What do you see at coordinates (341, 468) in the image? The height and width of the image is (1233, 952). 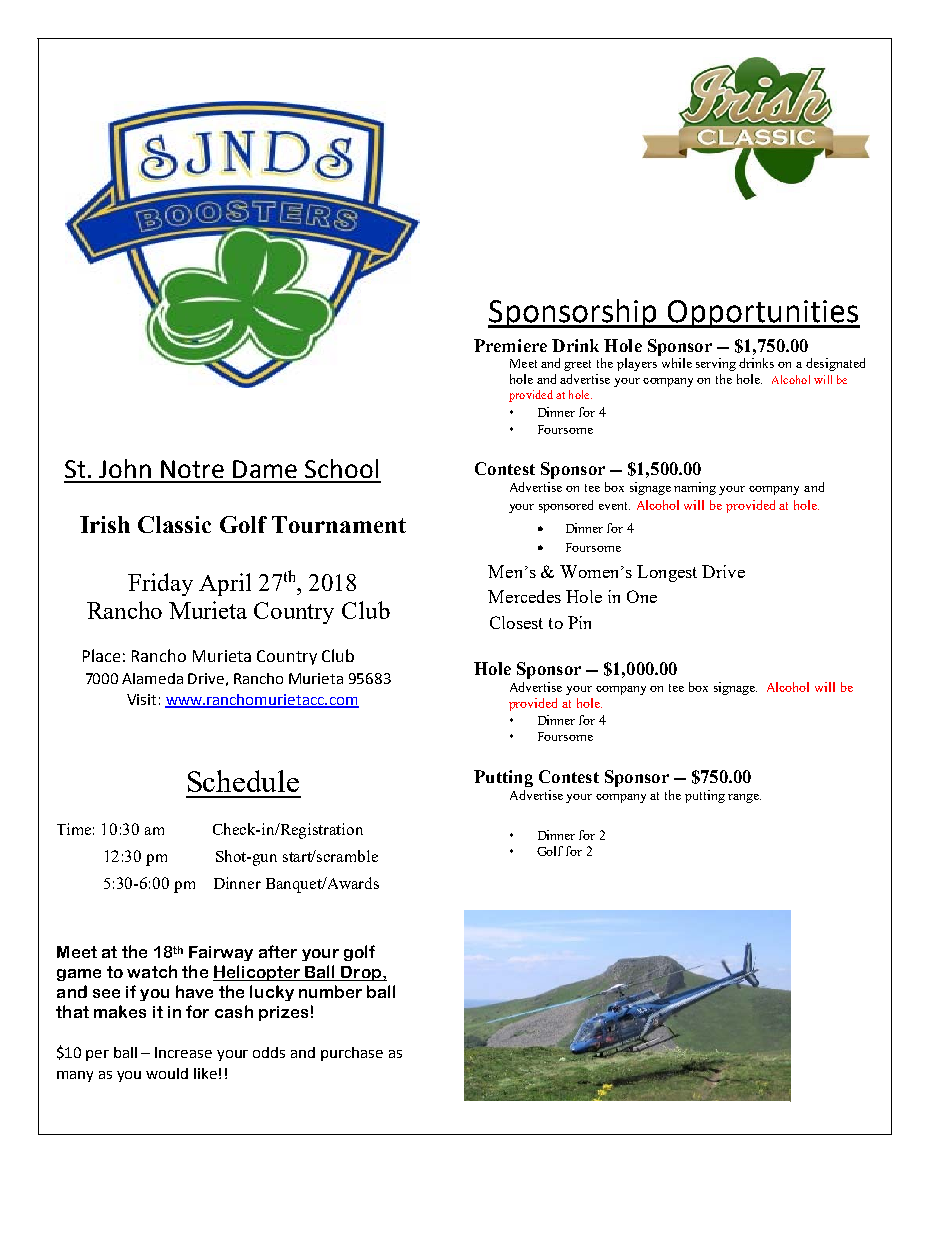 I see `School` at bounding box center [341, 468].
